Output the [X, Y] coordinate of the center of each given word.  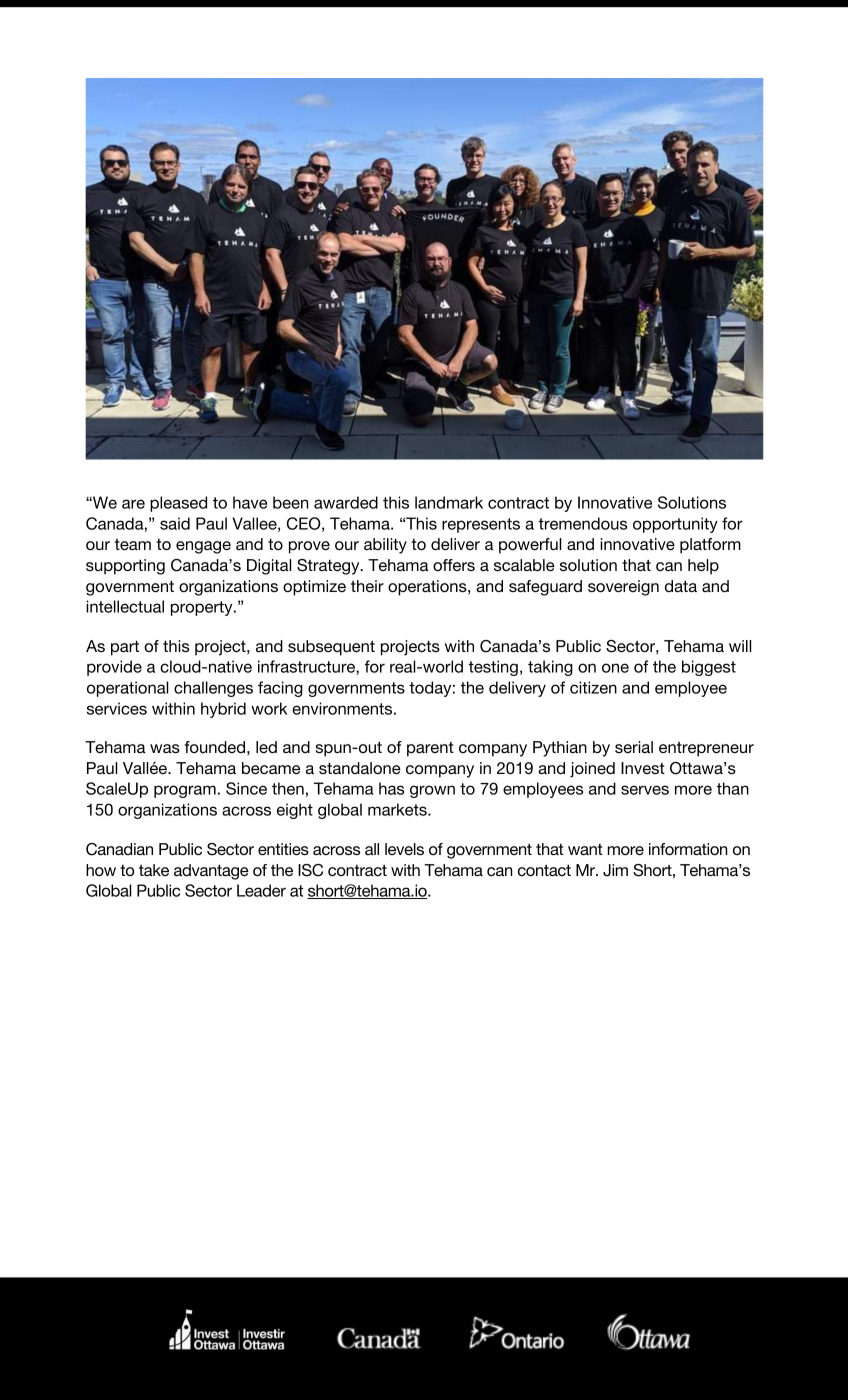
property [203, 608]
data [681, 586]
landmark [449, 502]
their [367, 586]
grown [432, 791]
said [175, 523]
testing [493, 668]
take [154, 870]
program [185, 791]
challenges [213, 689]
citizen [593, 687]
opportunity [675, 525]
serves [645, 790]
